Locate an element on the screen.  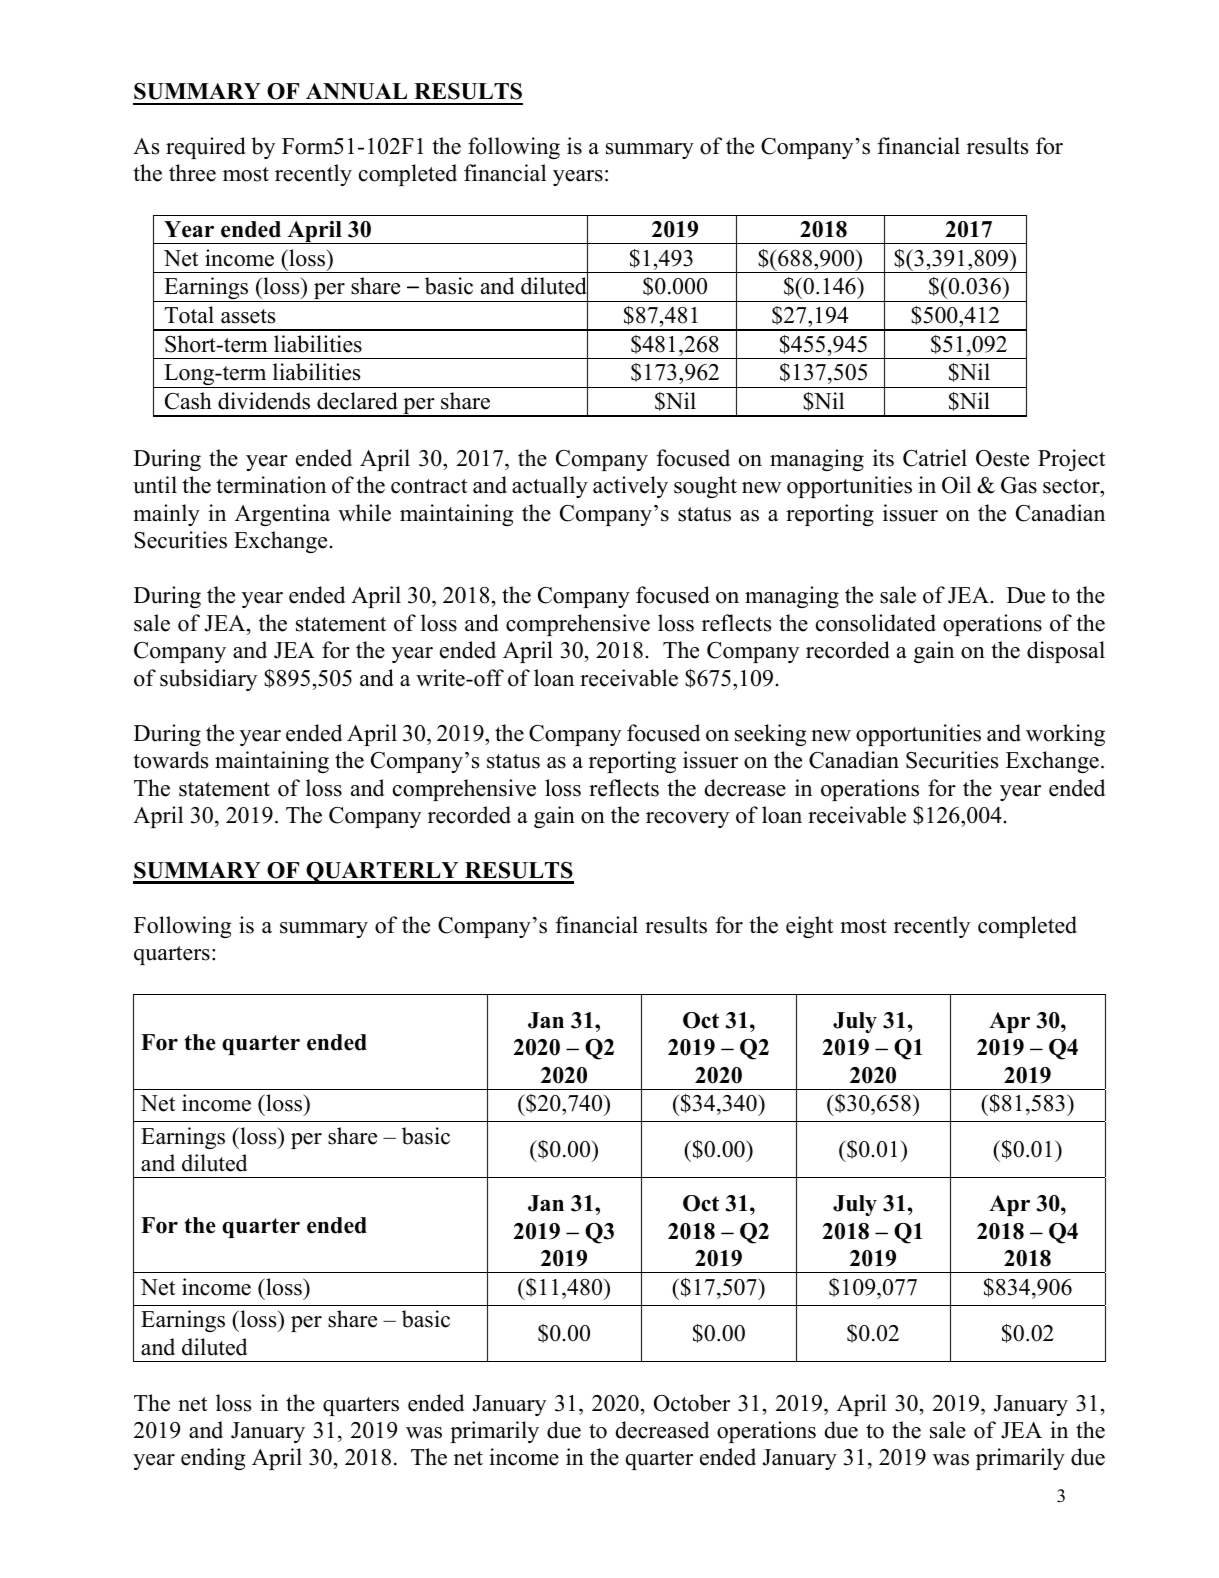
declared is located at coordinates (357, 401).
